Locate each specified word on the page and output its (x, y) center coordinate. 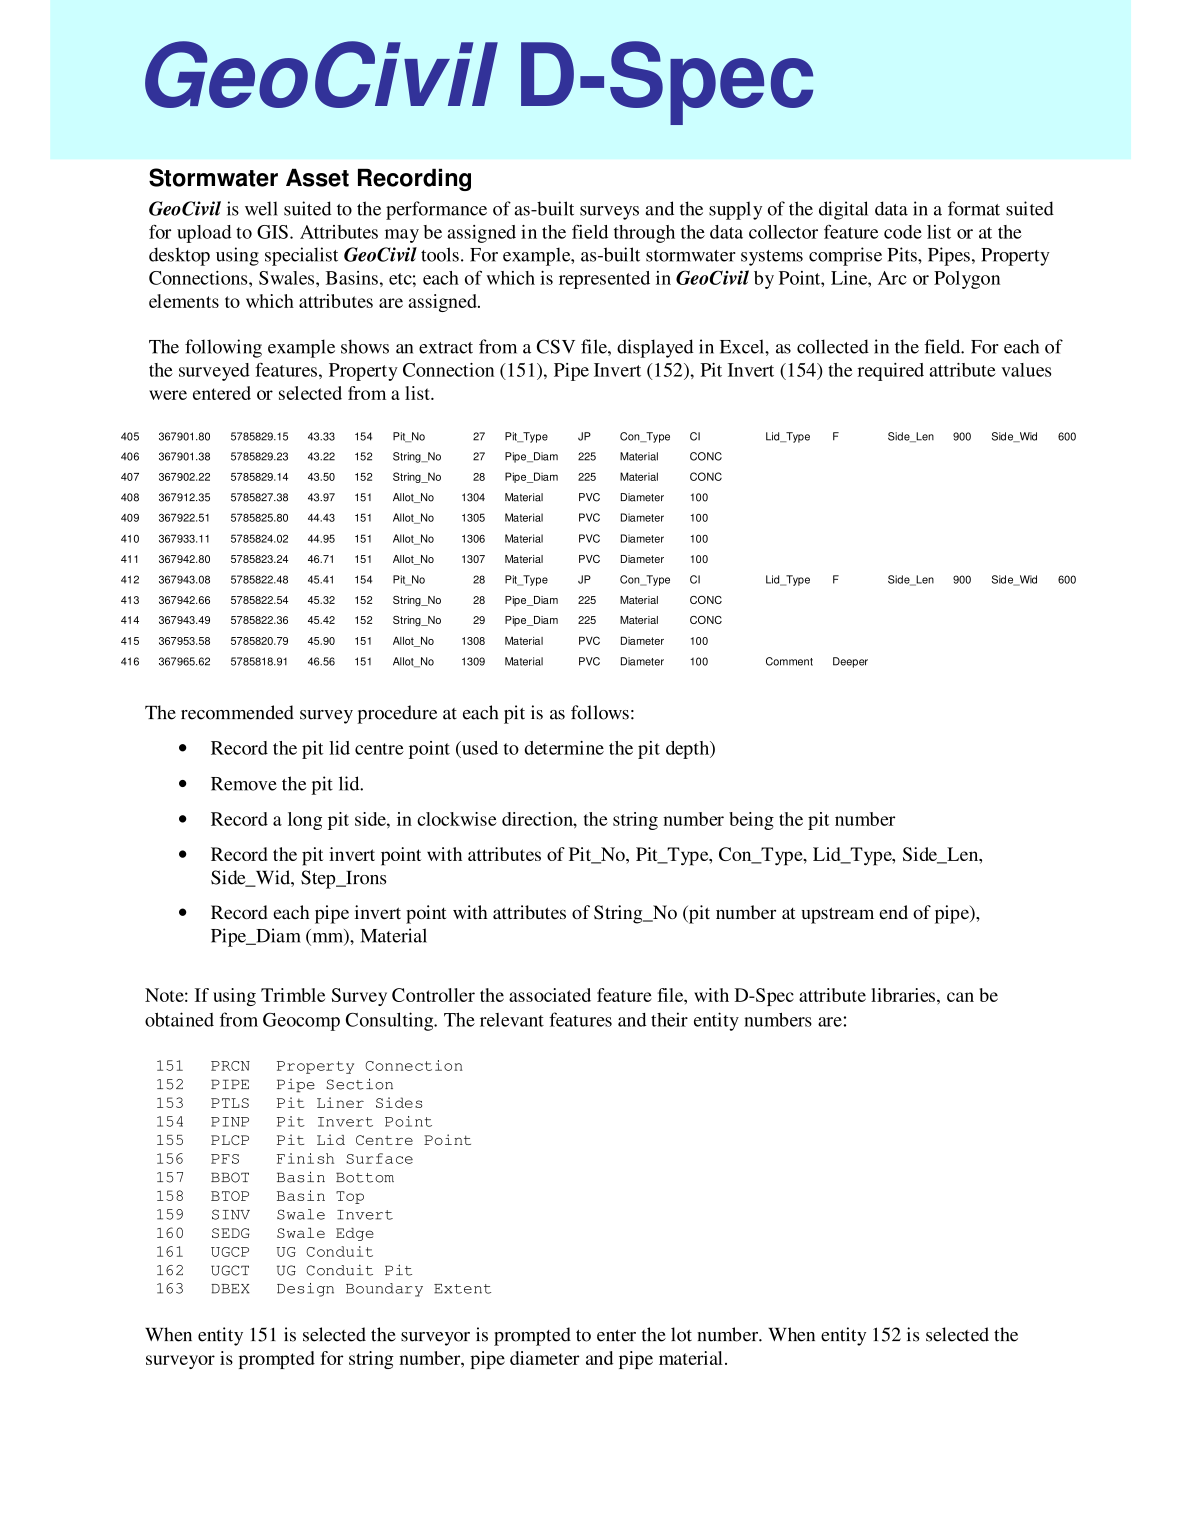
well (261, 208)
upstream (837, 915)
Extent (462, 1289)
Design (305, 1290)
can (960, 997)
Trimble (293, 995)
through (644, 234)
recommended (237, 712)
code (903, 232)
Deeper (850, 662)
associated (550, 995)
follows (600, 712)
